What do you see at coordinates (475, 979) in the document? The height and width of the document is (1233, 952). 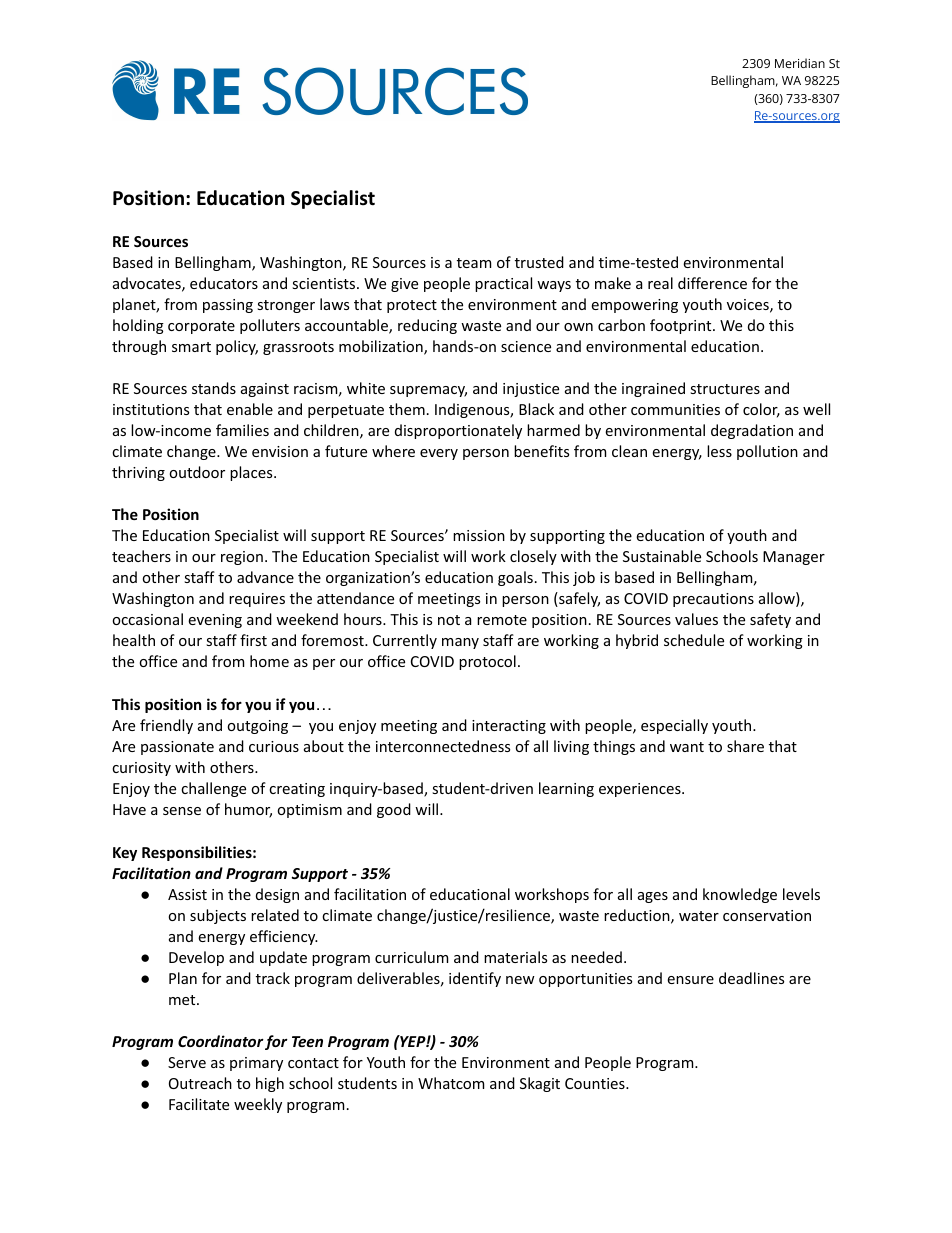 I see `identify` at bounding box center [475, 979].
